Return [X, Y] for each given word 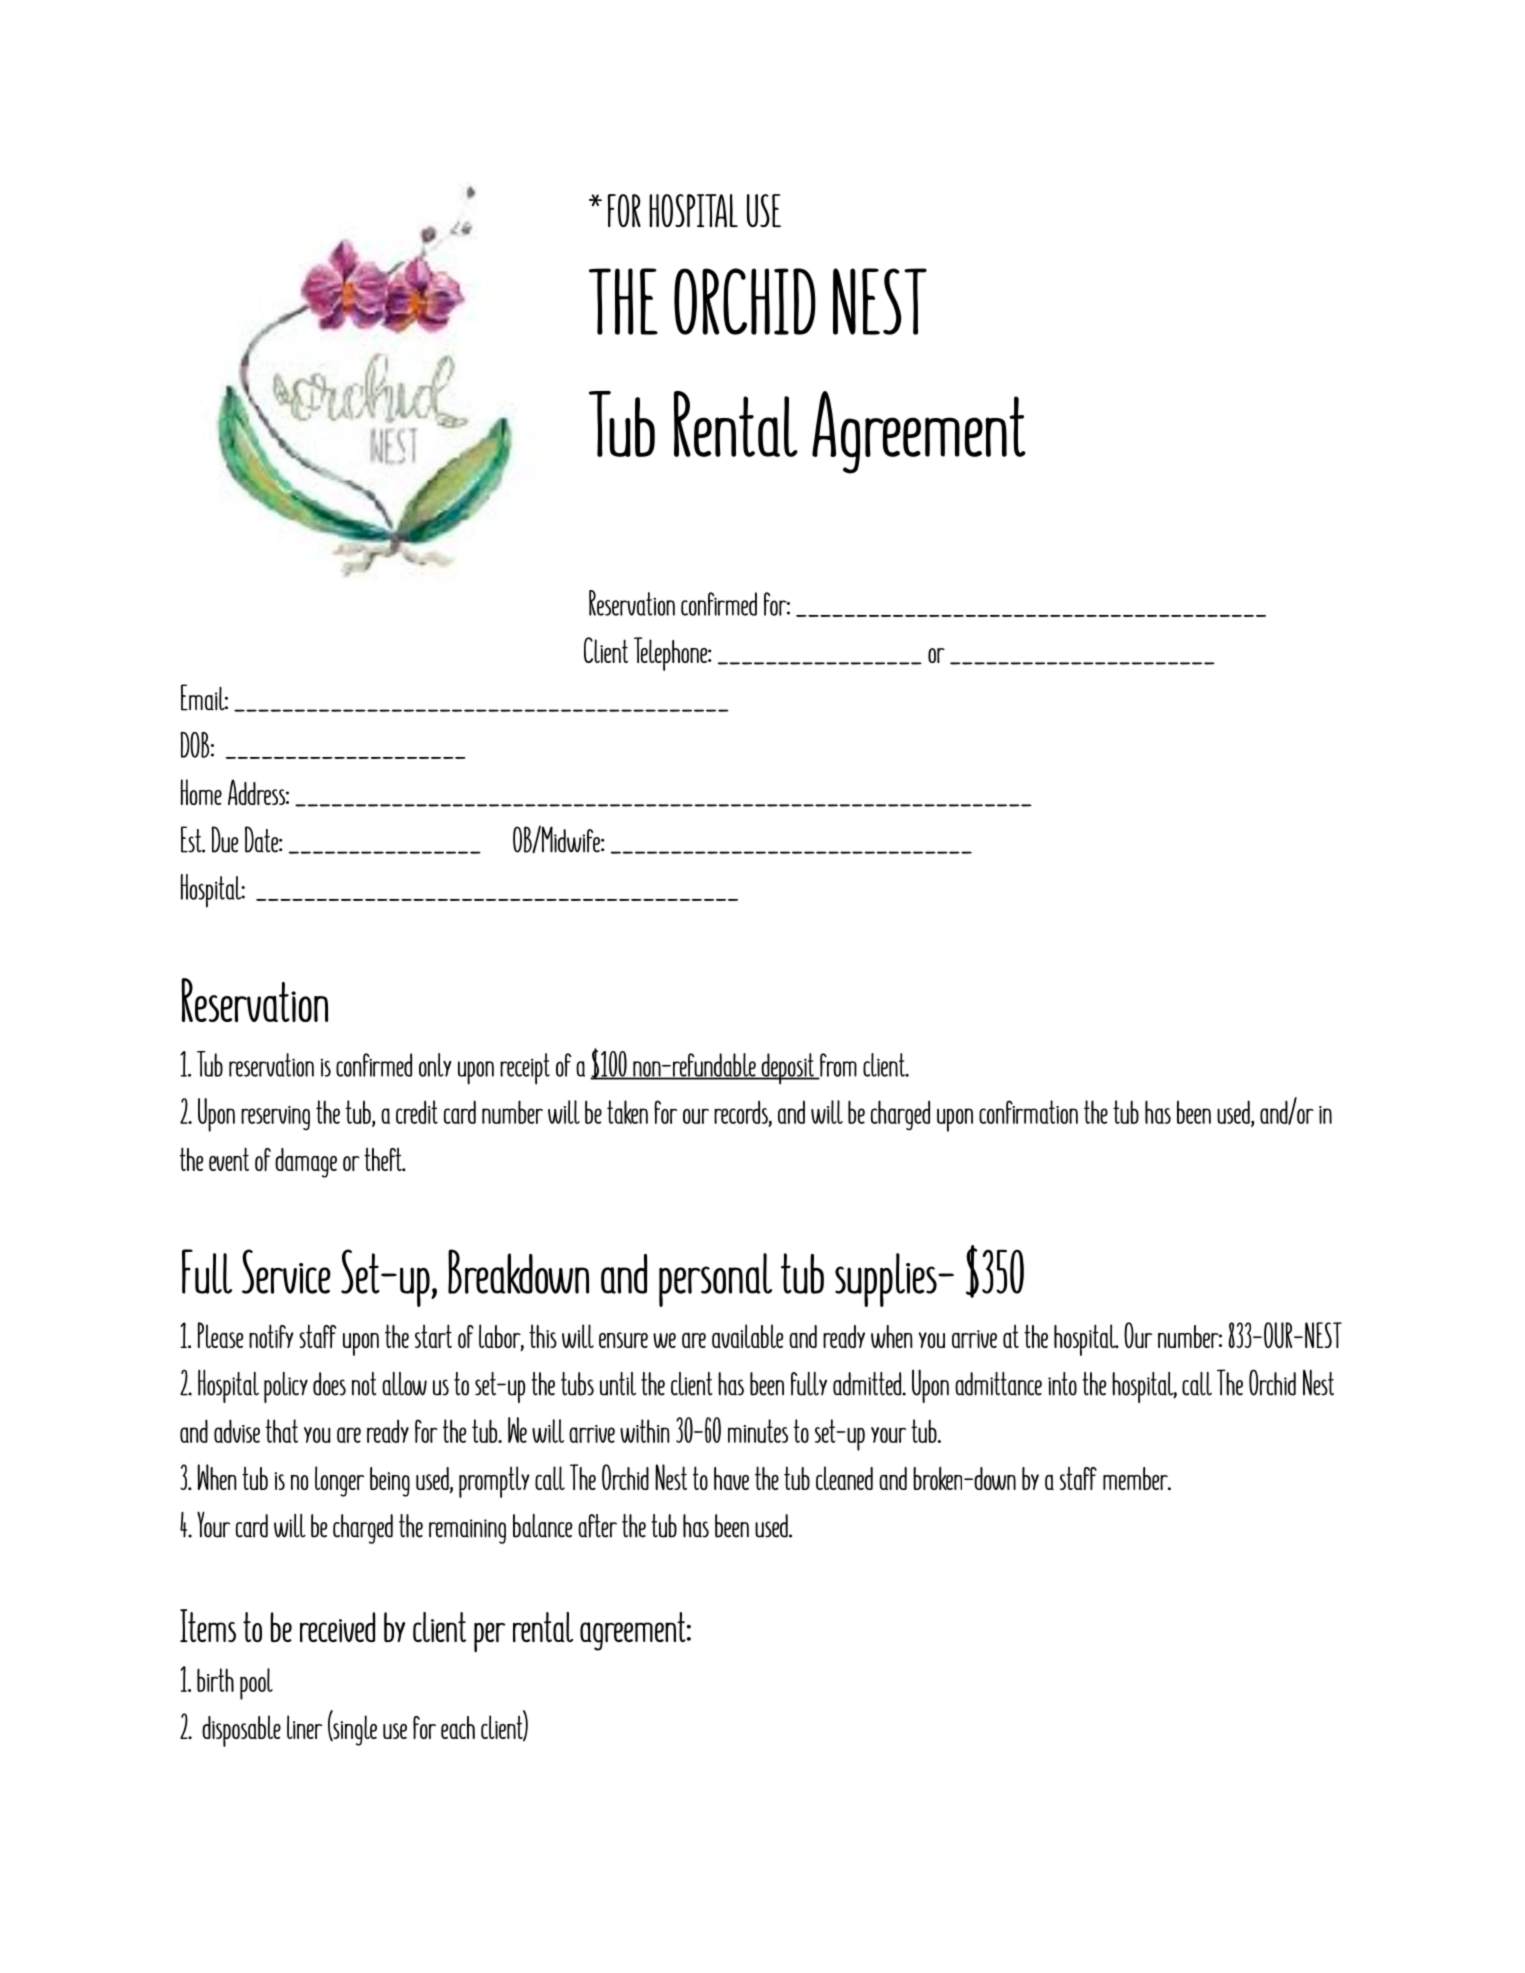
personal [715, 1280]
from [837, 1066]
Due [224, 839]
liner [304, 1727]
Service [286, 1271]
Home [201, 792]
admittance [998, 1384]
